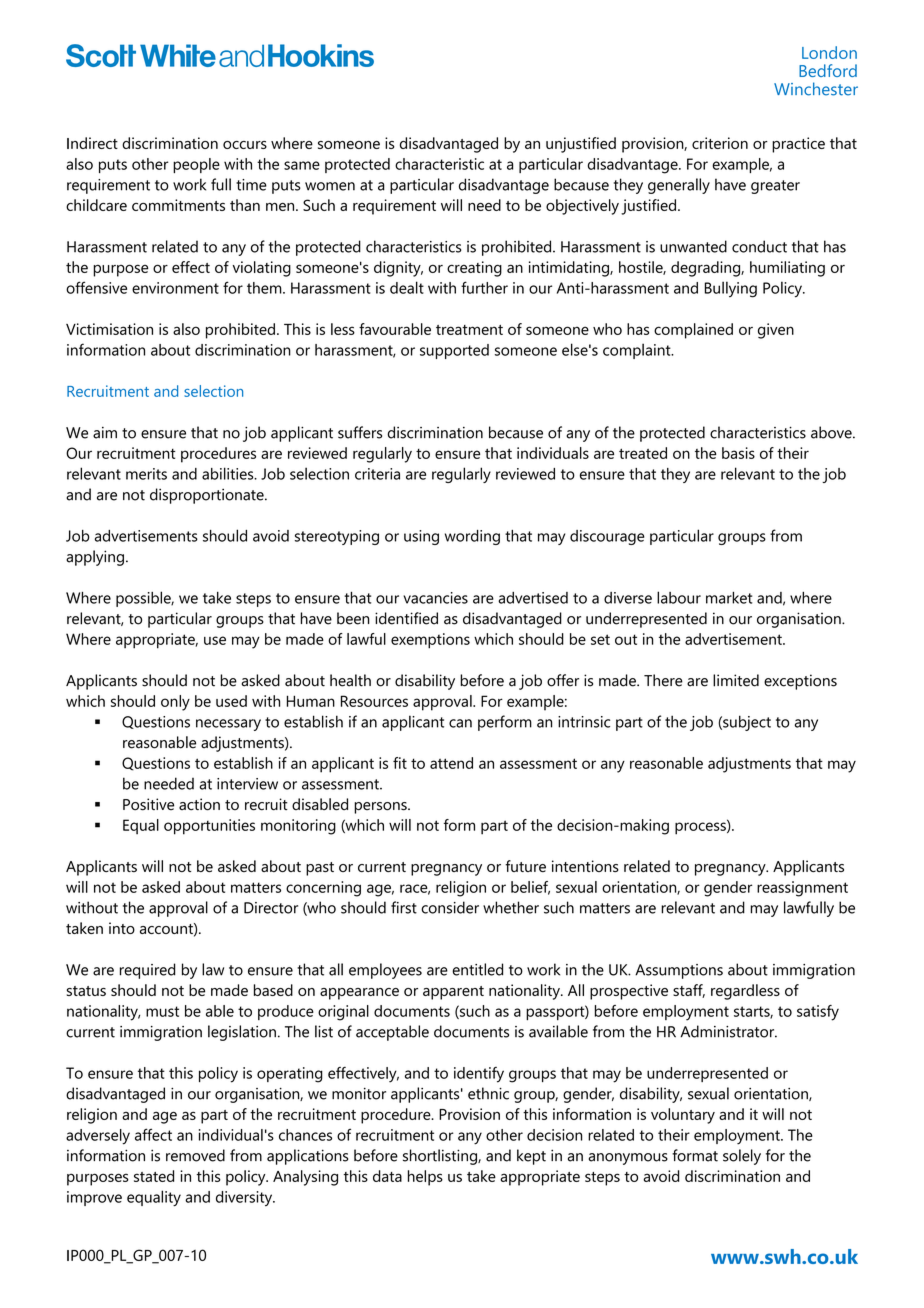  Describe the element at coordinates (245, 145) in the page. I see `occurs` at that location.
